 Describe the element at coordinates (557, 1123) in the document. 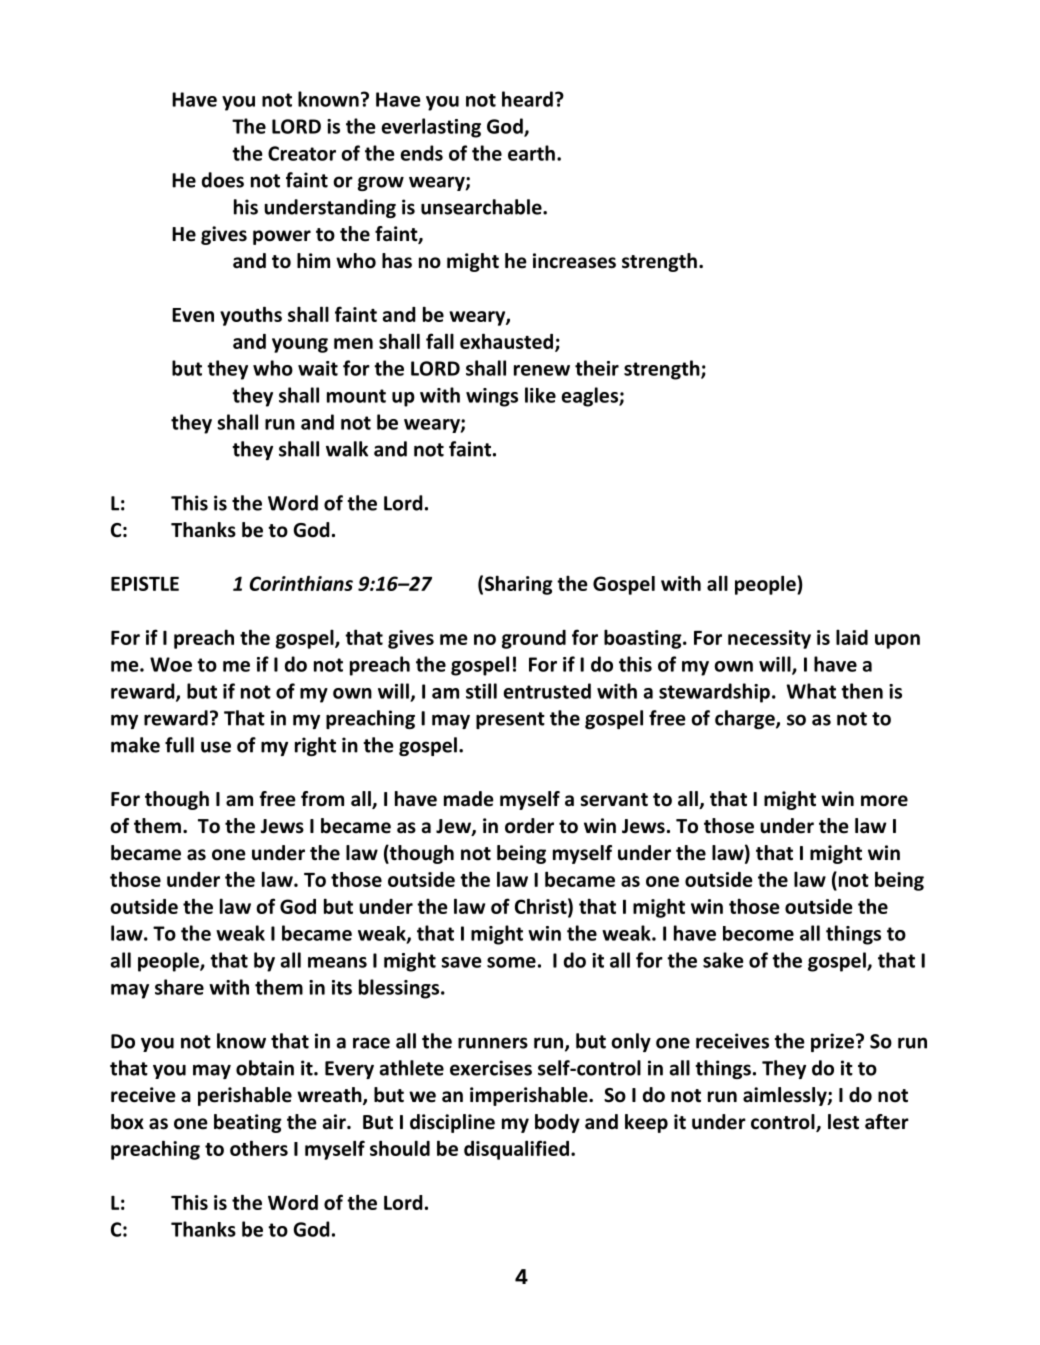

I see `body` at that location.
